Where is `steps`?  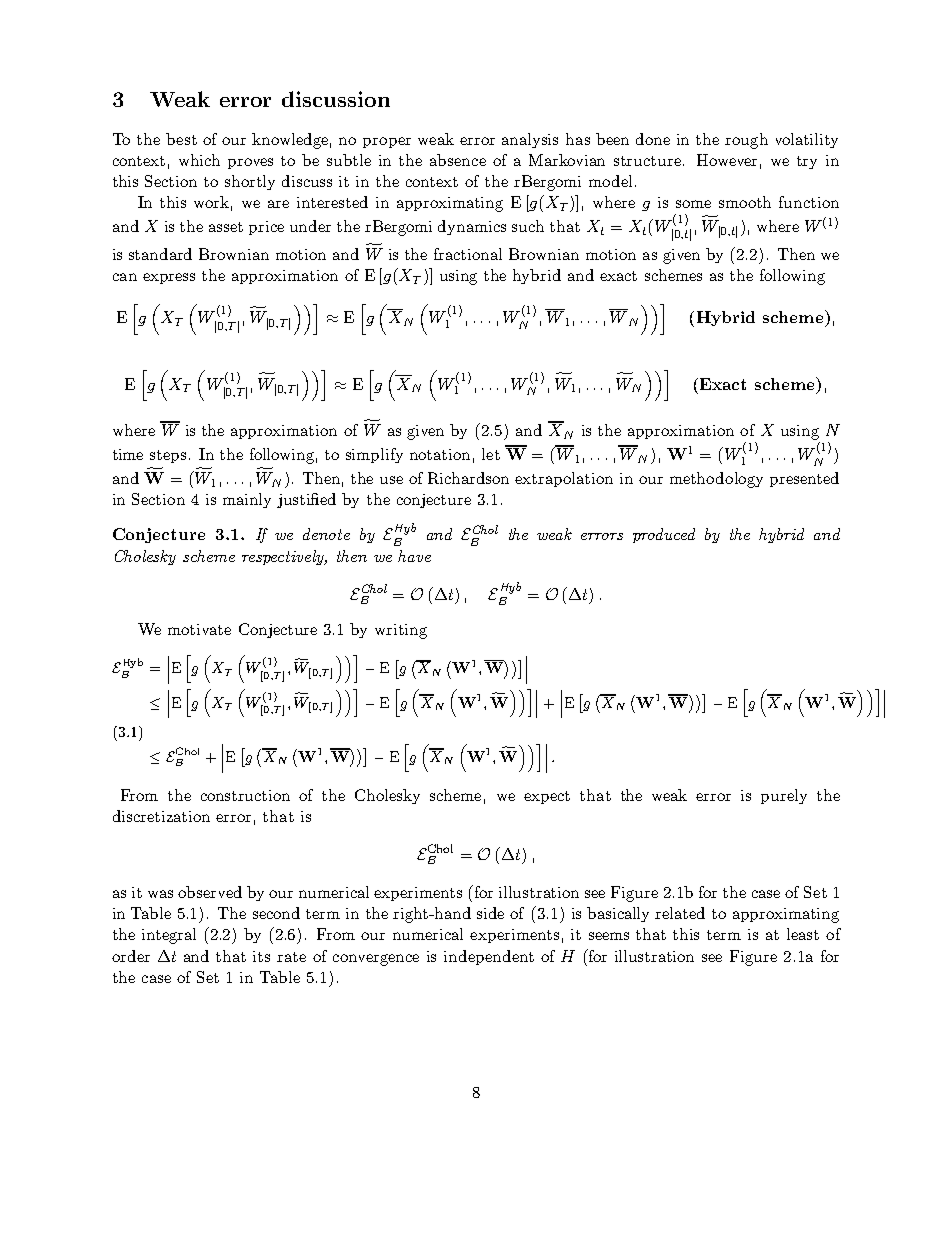 steps is located at coordinates (168, 456).
